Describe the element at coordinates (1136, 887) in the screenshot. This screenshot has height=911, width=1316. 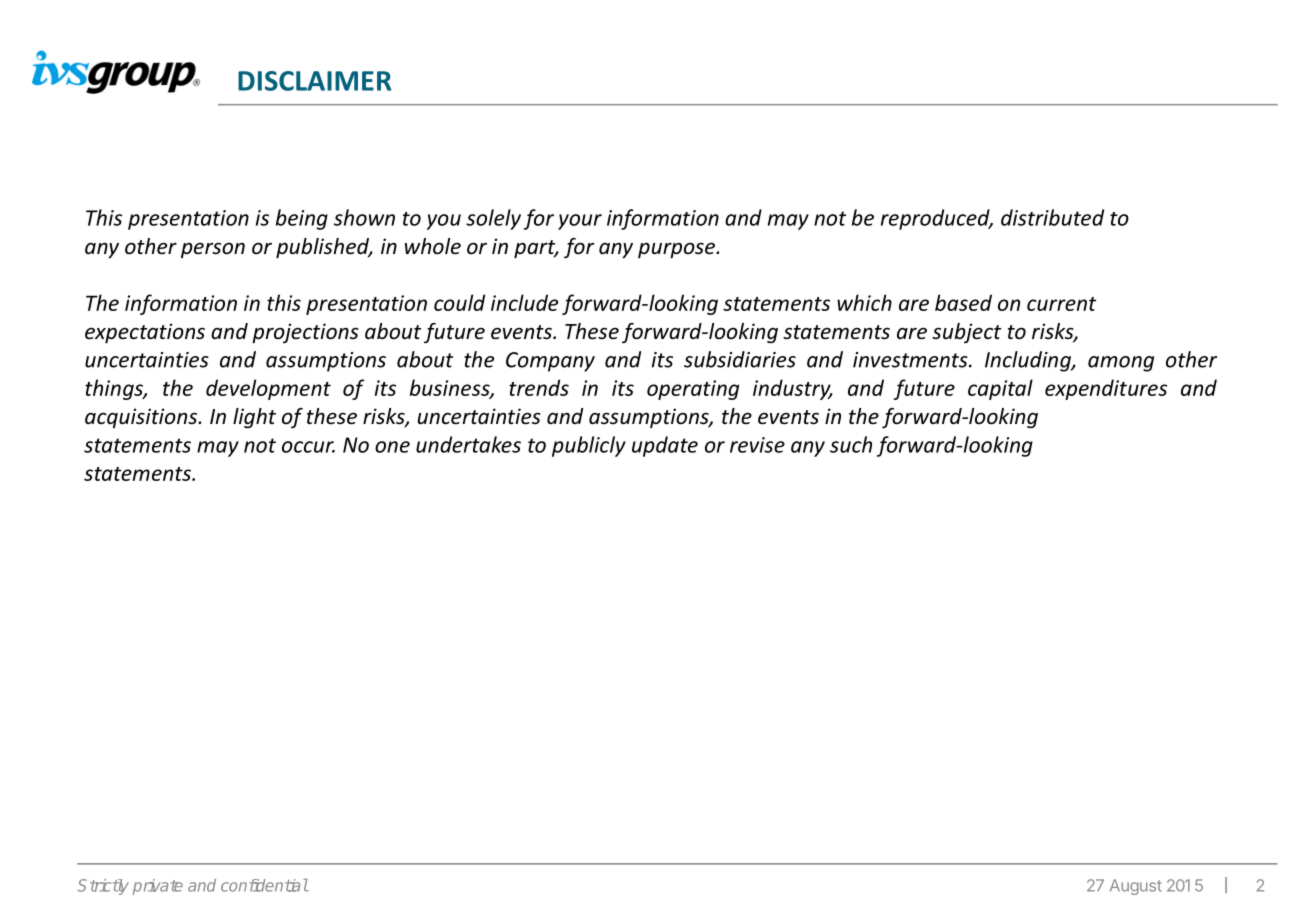
I see `August` at that location.
